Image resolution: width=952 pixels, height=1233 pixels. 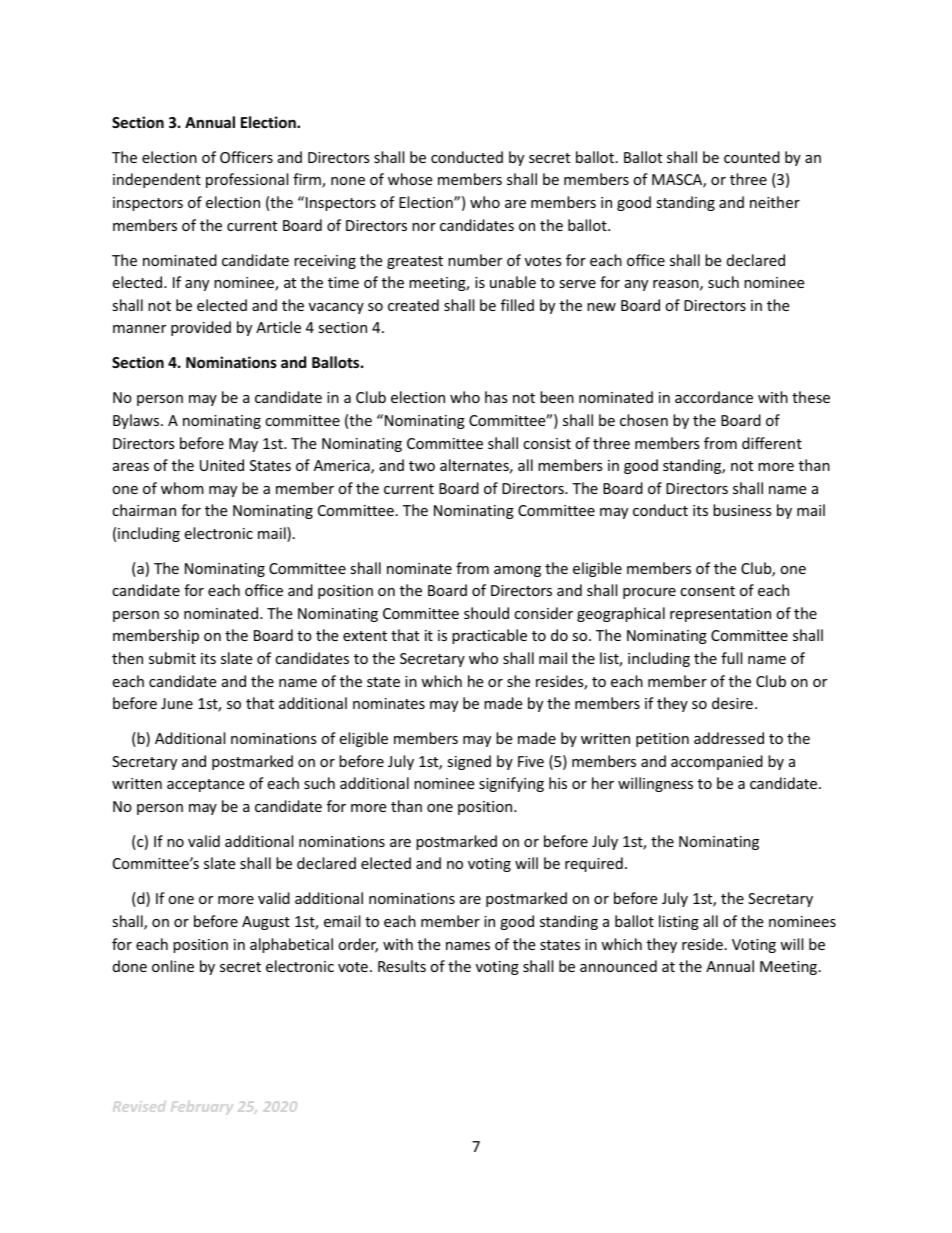 What do you see at coordinates (172, 658) in the image?
I see `submit` at bounding box center [172, 658].
